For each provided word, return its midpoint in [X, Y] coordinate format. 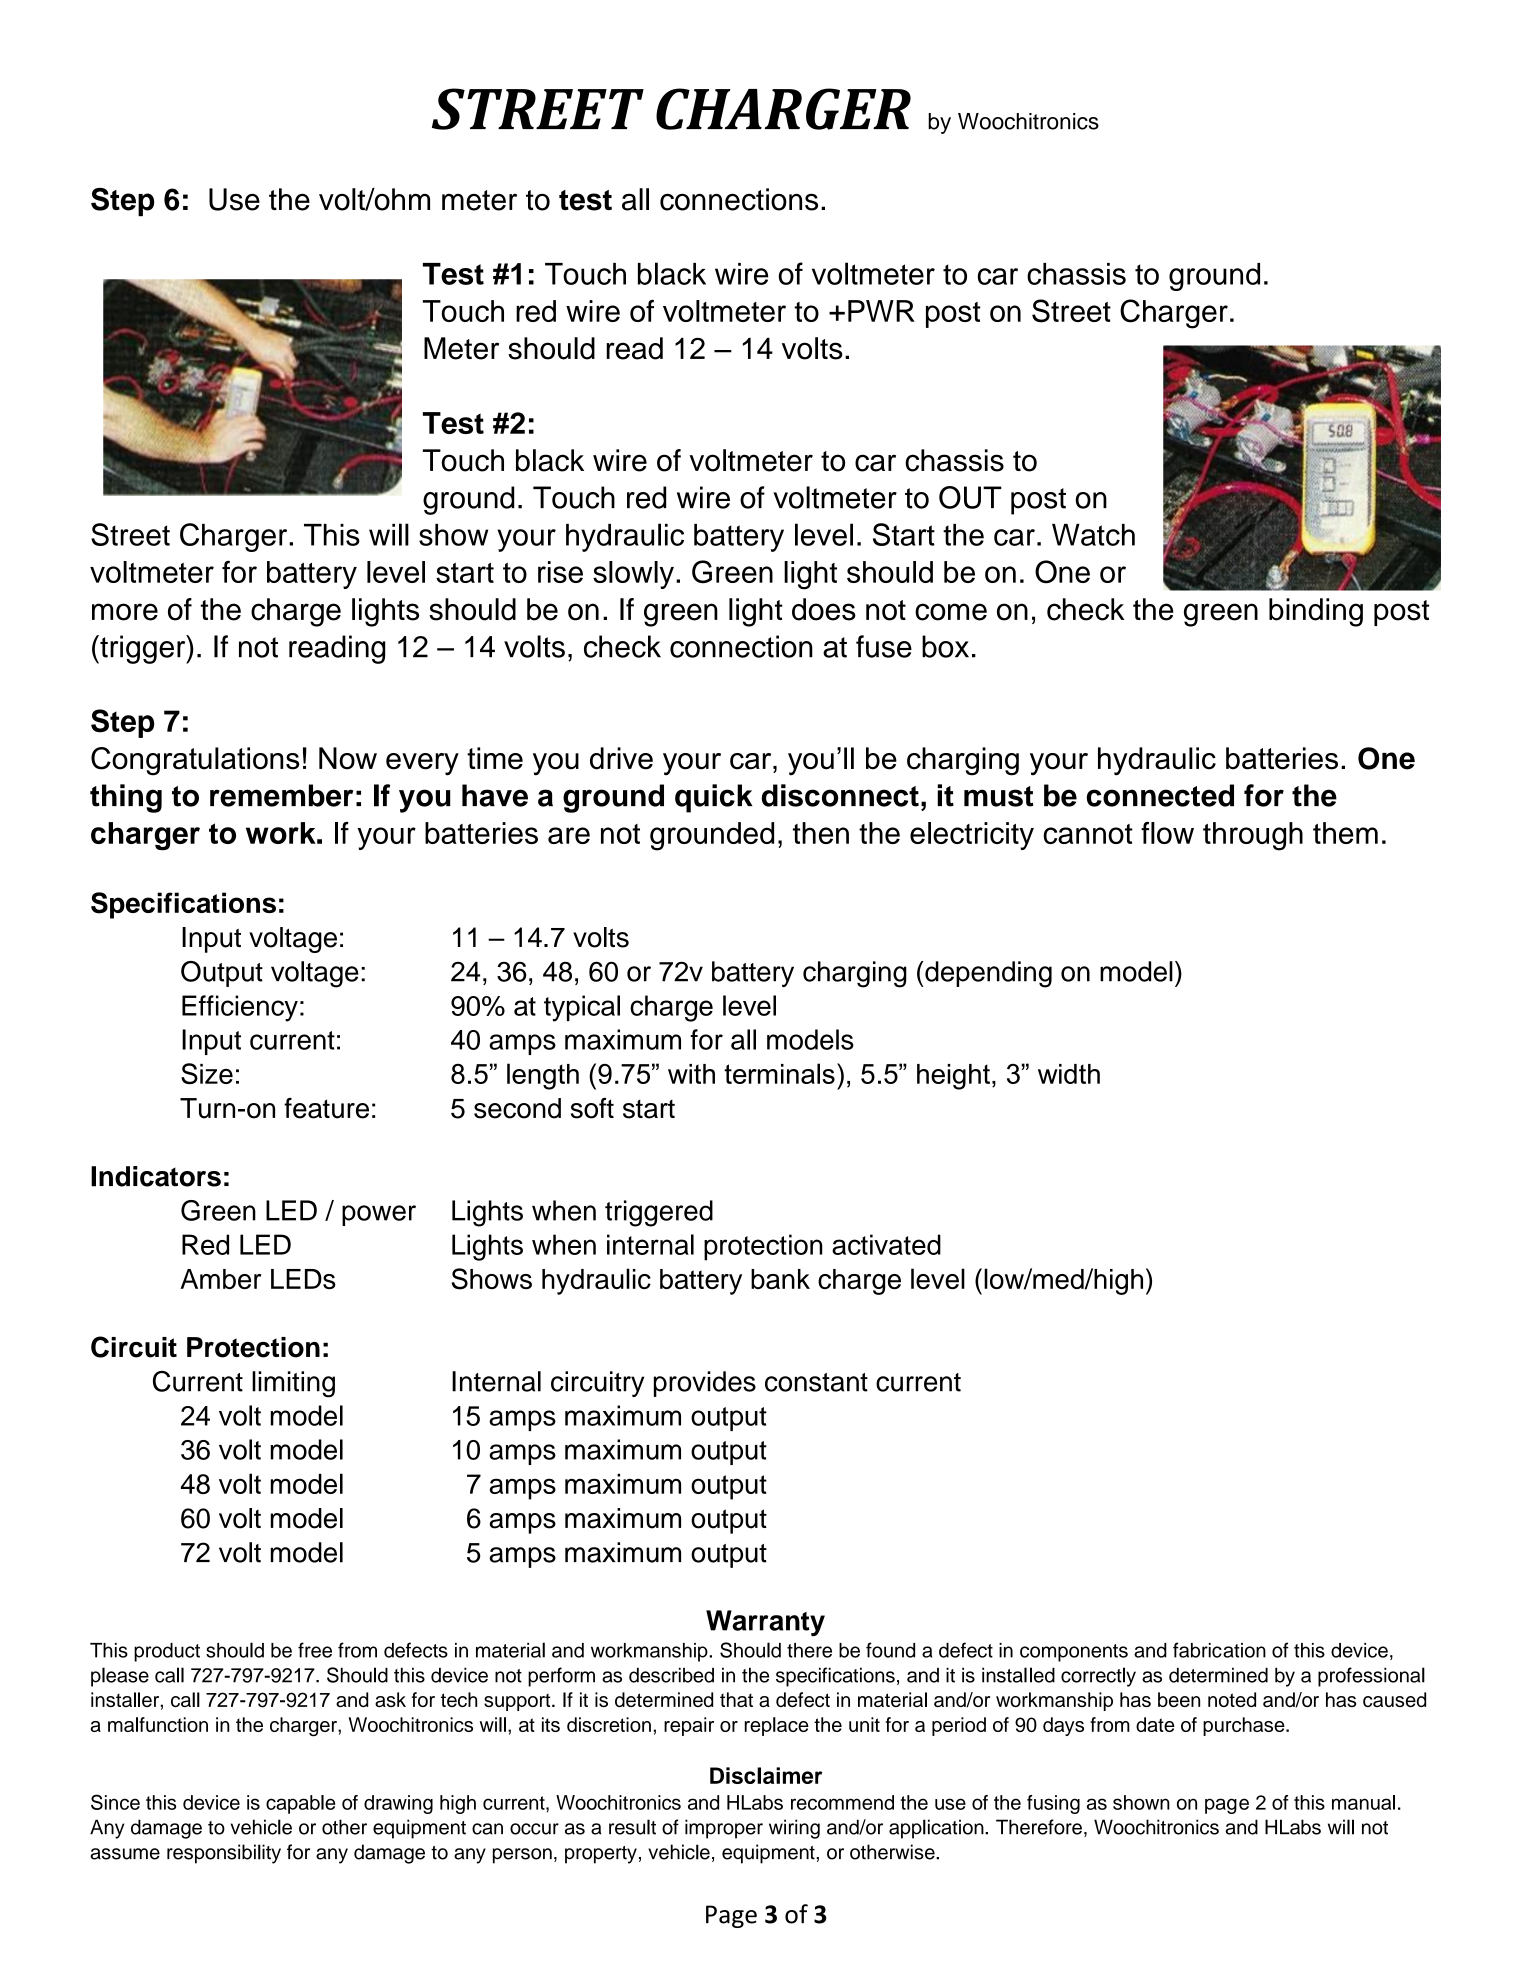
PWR [881, 311]
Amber [220, 1279]
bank [780, 1279]
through [1253, 836]
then [821, 833]
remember [281, 795]
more [125, 612]
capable [300, 1804]
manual [1363, 1802]
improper [724, 1829]
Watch [1093, 535]
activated [886, 1244]
